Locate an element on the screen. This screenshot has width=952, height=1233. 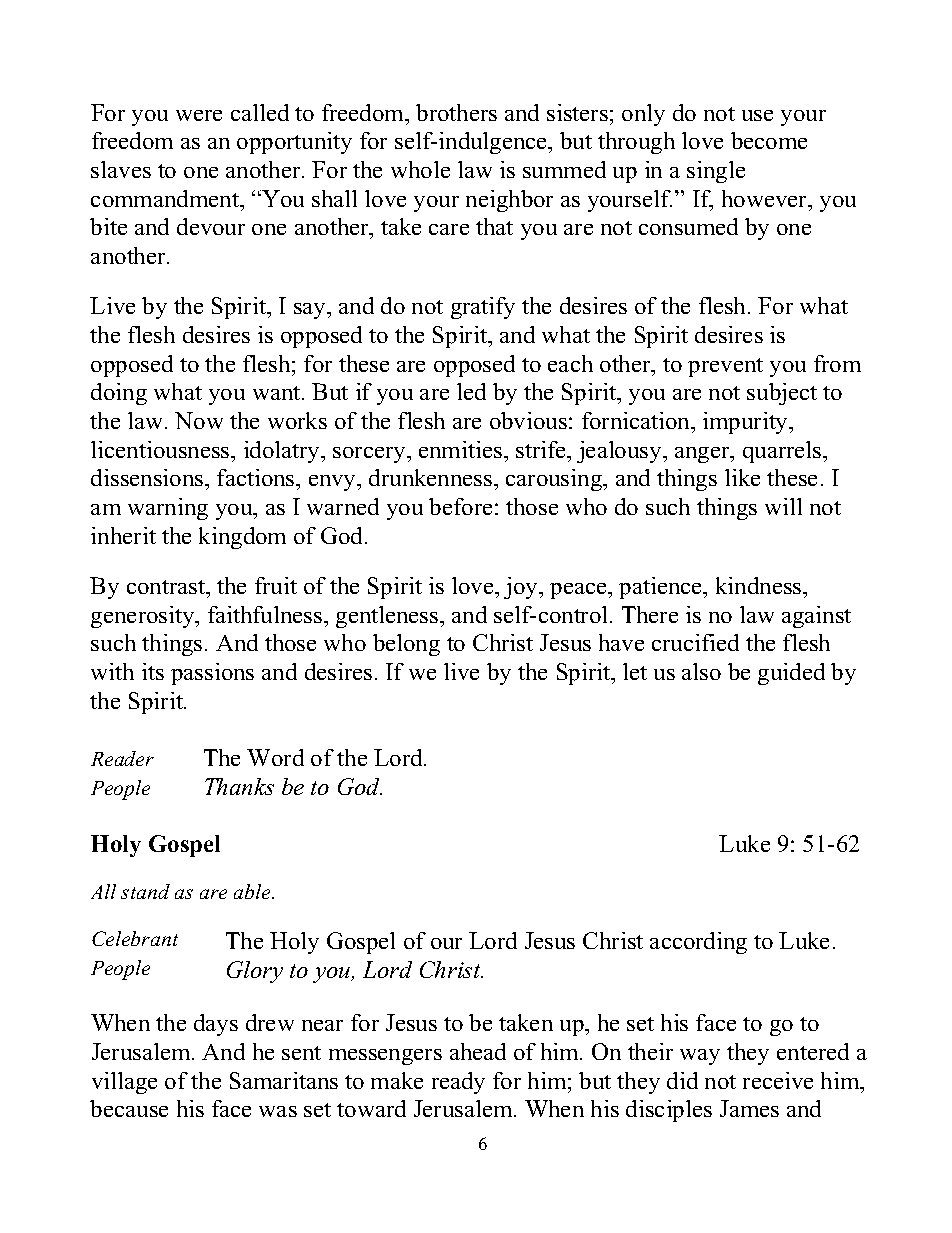
drunkenness is located at coordinates (432, 477).
